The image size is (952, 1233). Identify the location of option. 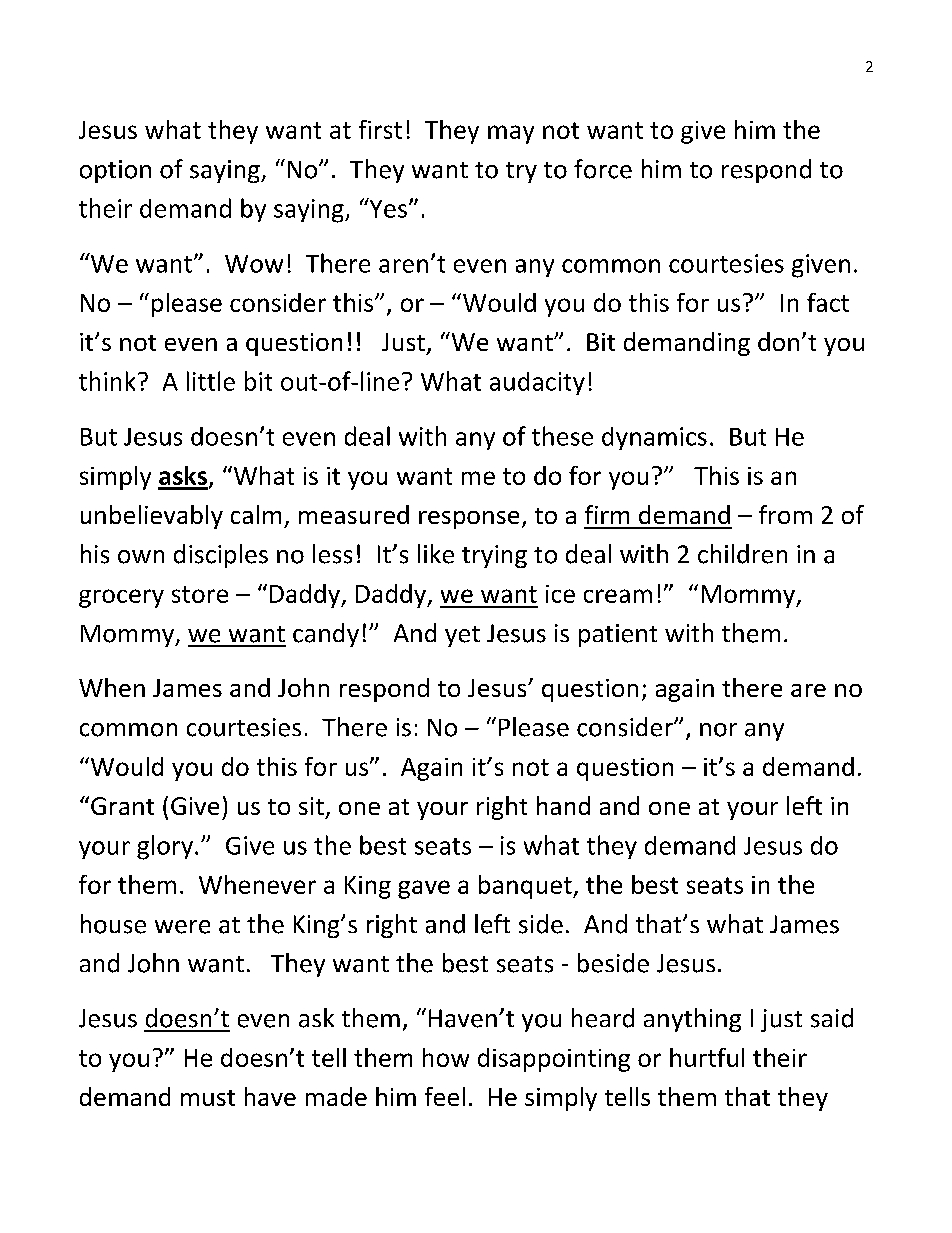
(115, 171).
